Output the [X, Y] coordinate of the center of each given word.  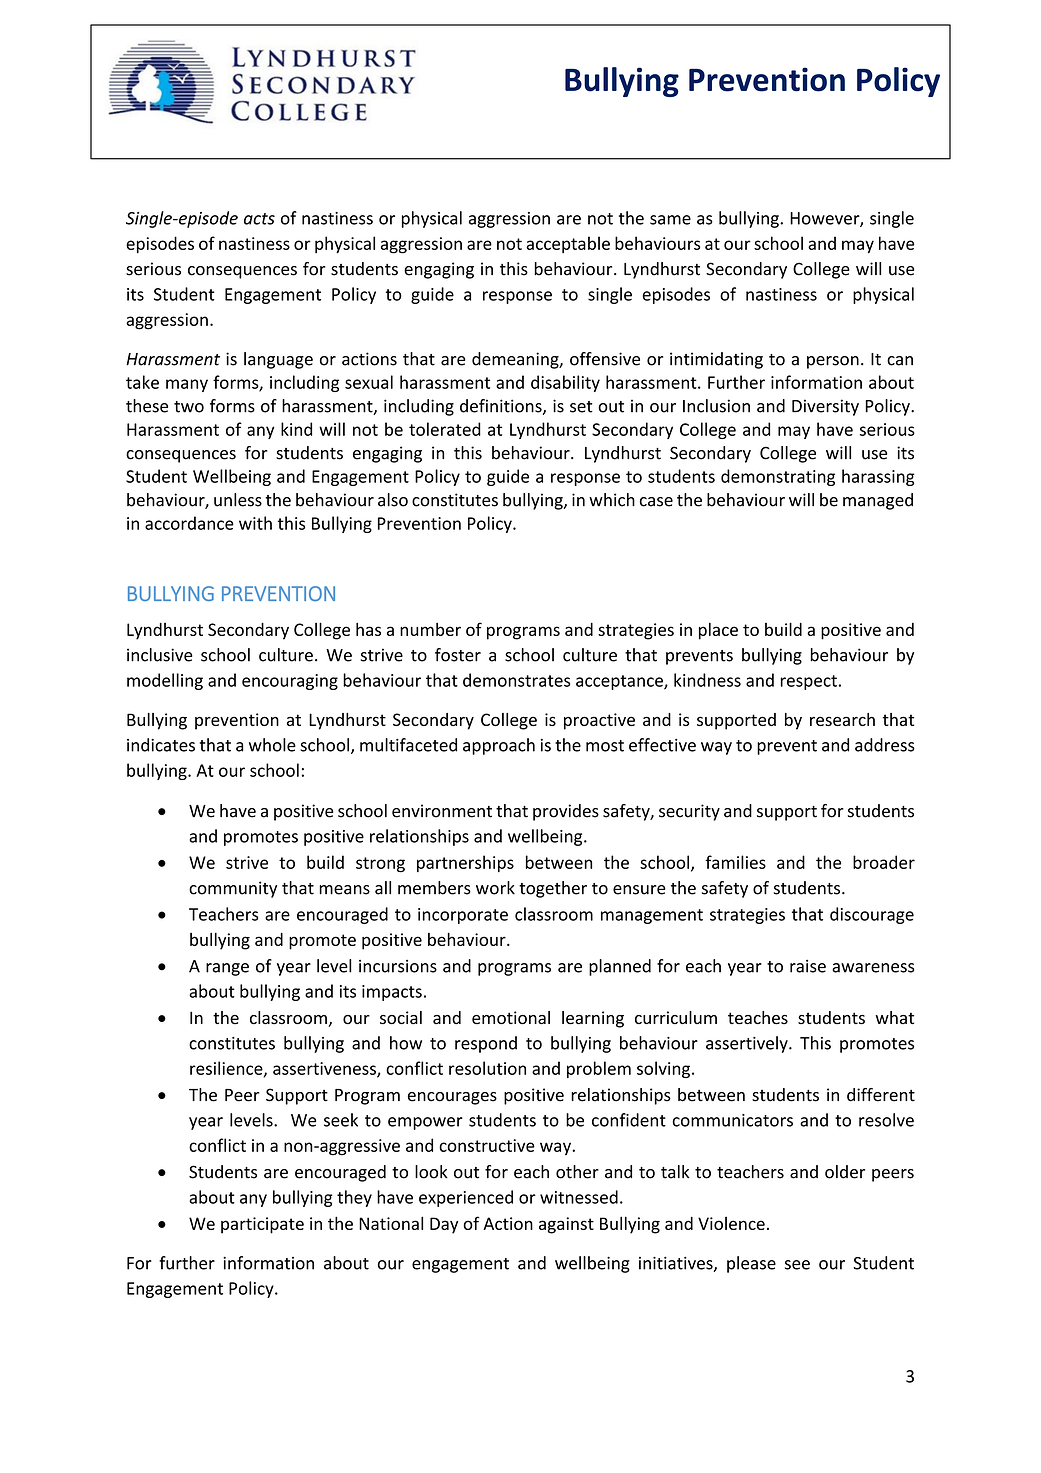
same [670, 220]
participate [262, 1225]
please [751, 1264]
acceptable [568, 244]
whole [272, 745]
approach [499, 746]
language [278, 360]
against [566, 1225]
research [842, 719]
